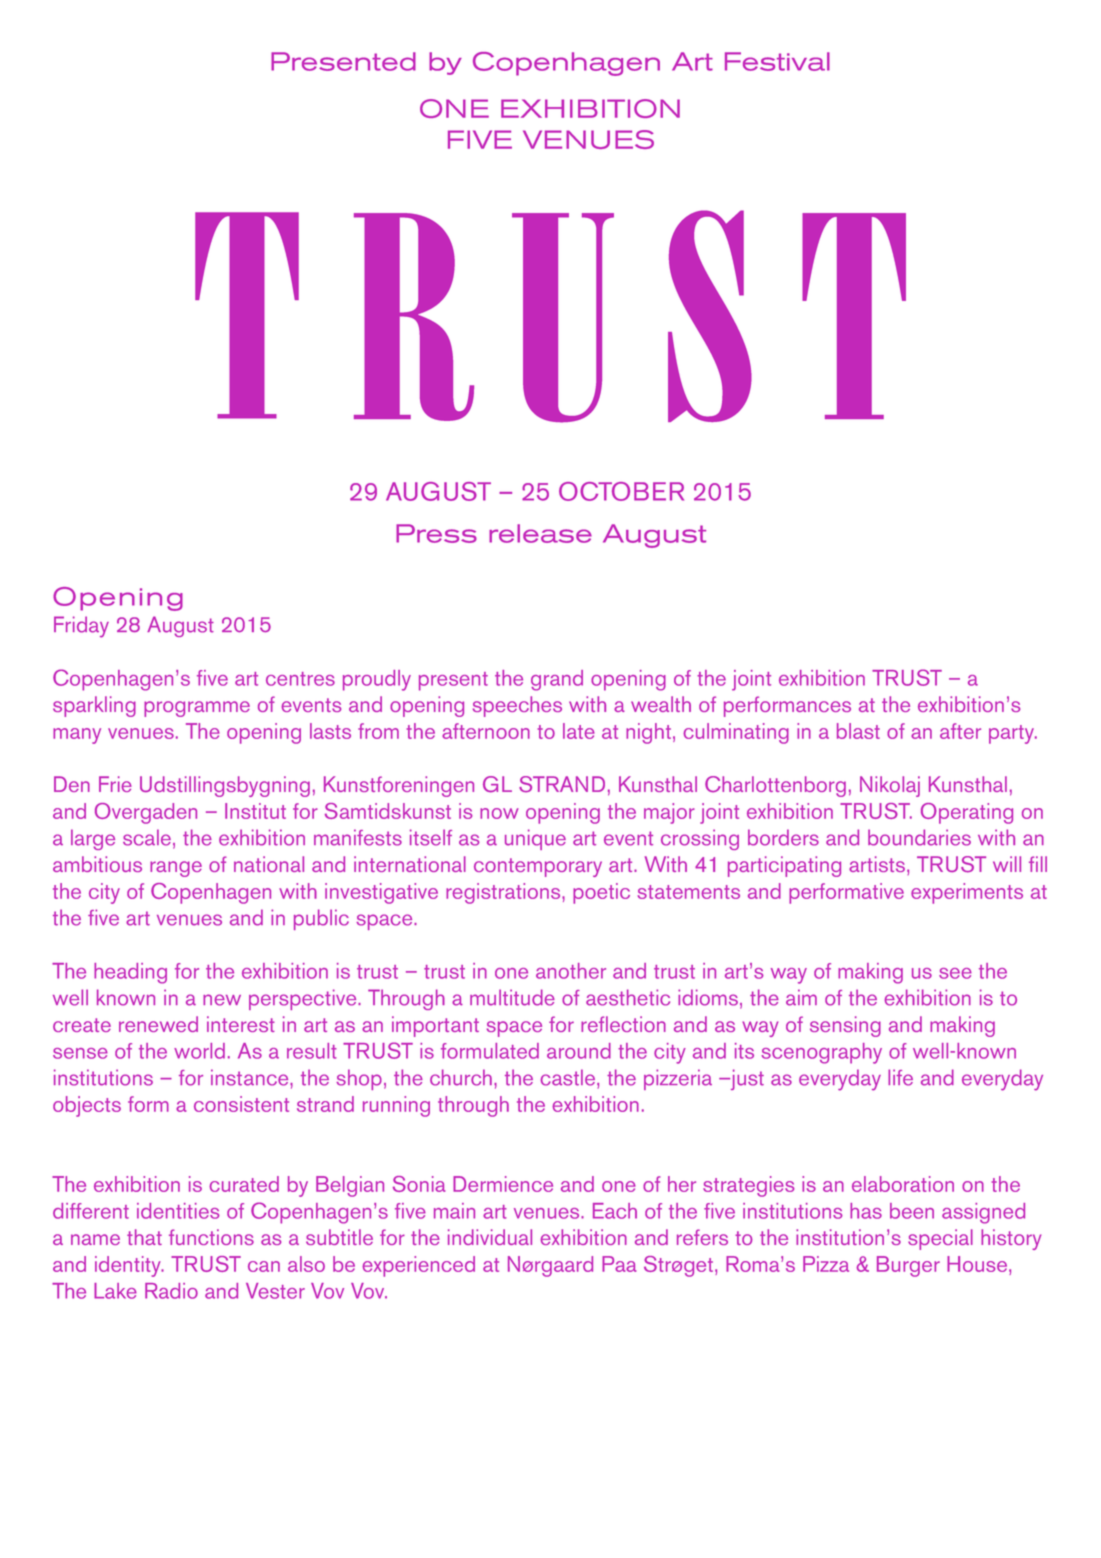 This page has width=1101, height=1558. What do you see at coordinates (535, 839) in the page?
I see `unique` at bounding box center [535, 839].
